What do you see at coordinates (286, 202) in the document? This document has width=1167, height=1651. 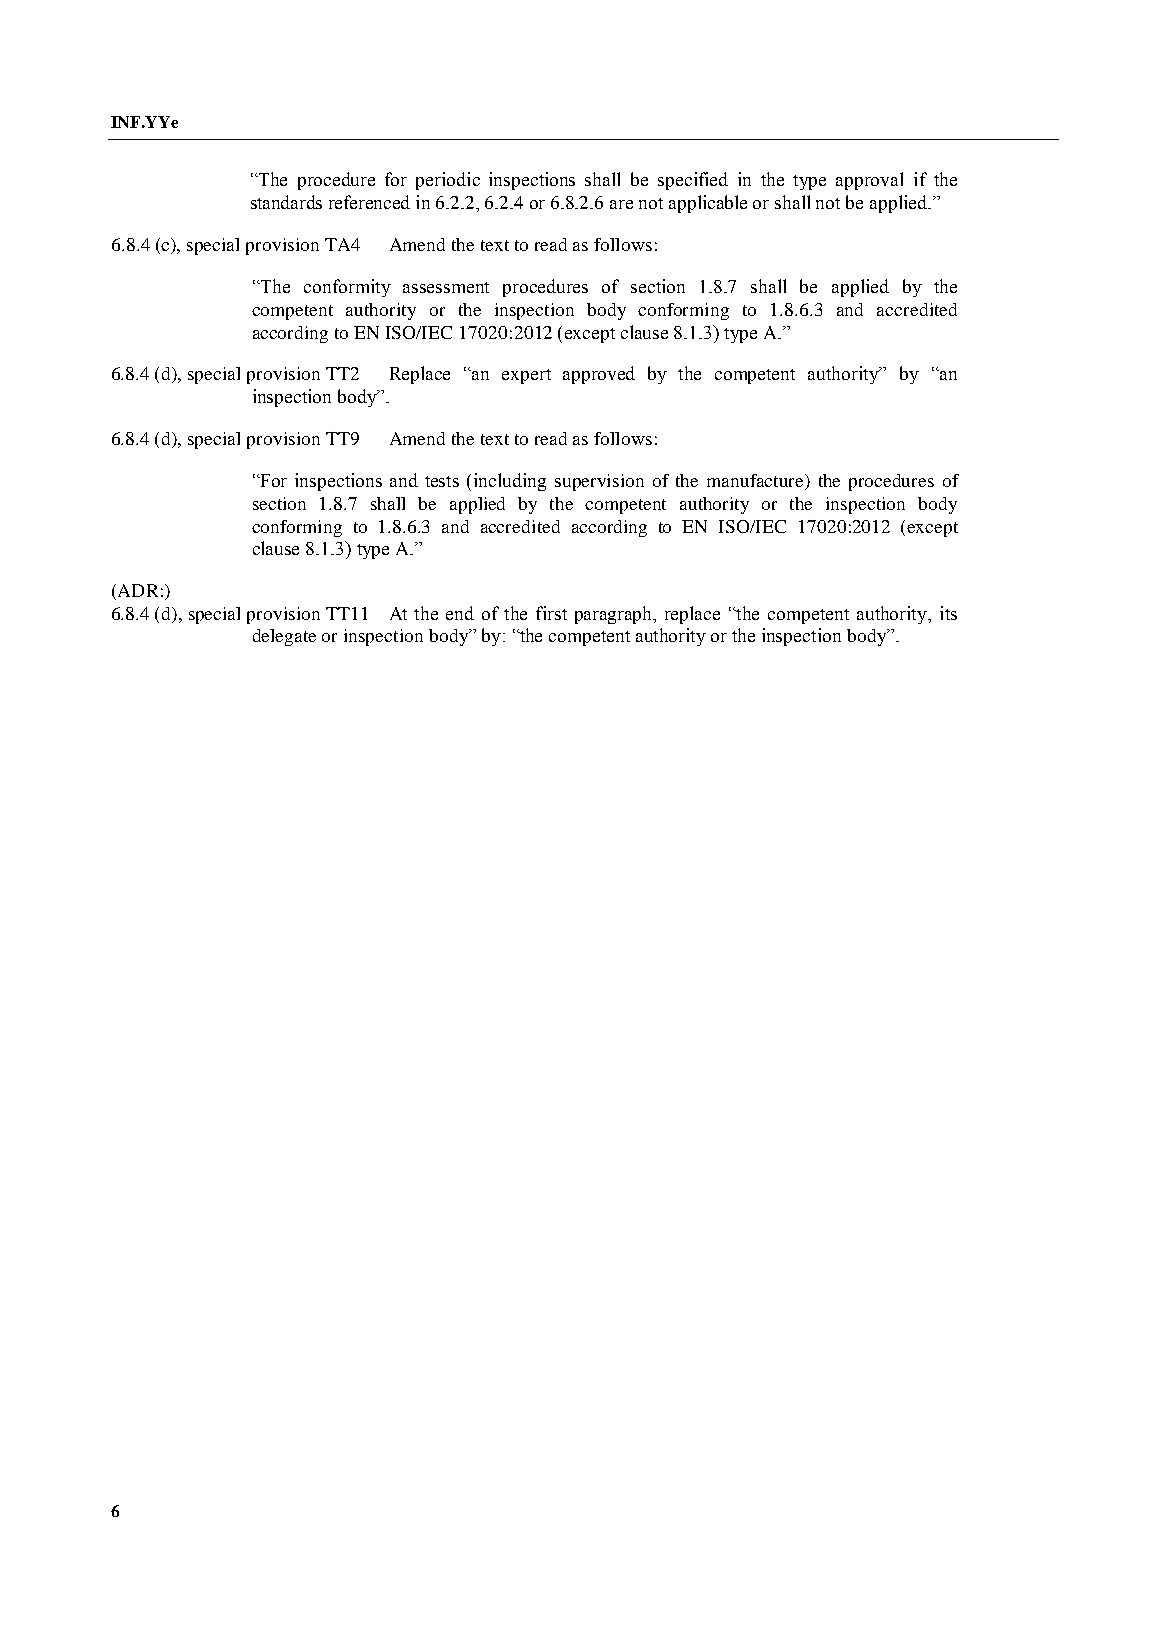 I see `standards` at bounding box center [286, 202].
